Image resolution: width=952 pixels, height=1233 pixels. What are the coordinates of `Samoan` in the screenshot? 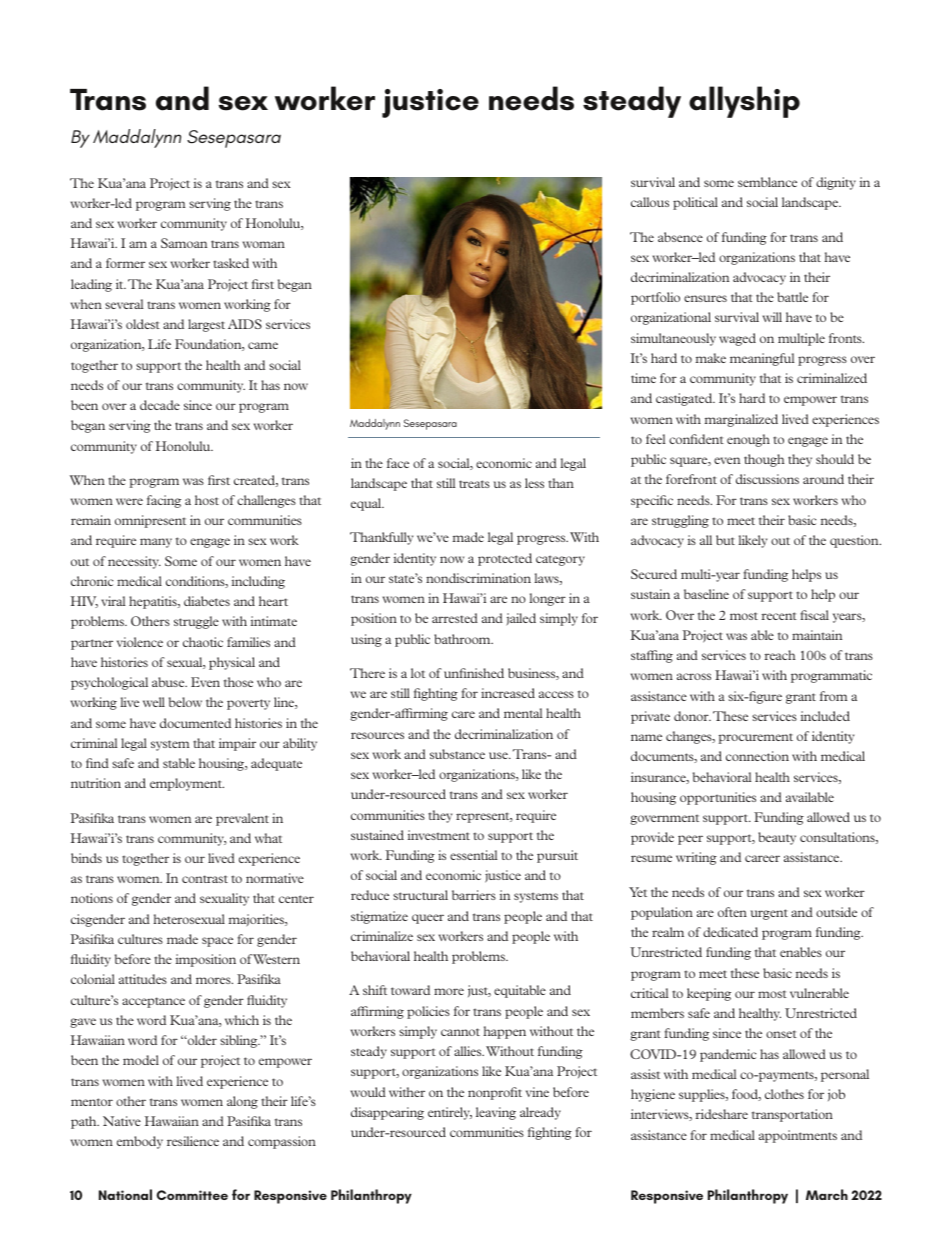 It's located at (184, 243).
